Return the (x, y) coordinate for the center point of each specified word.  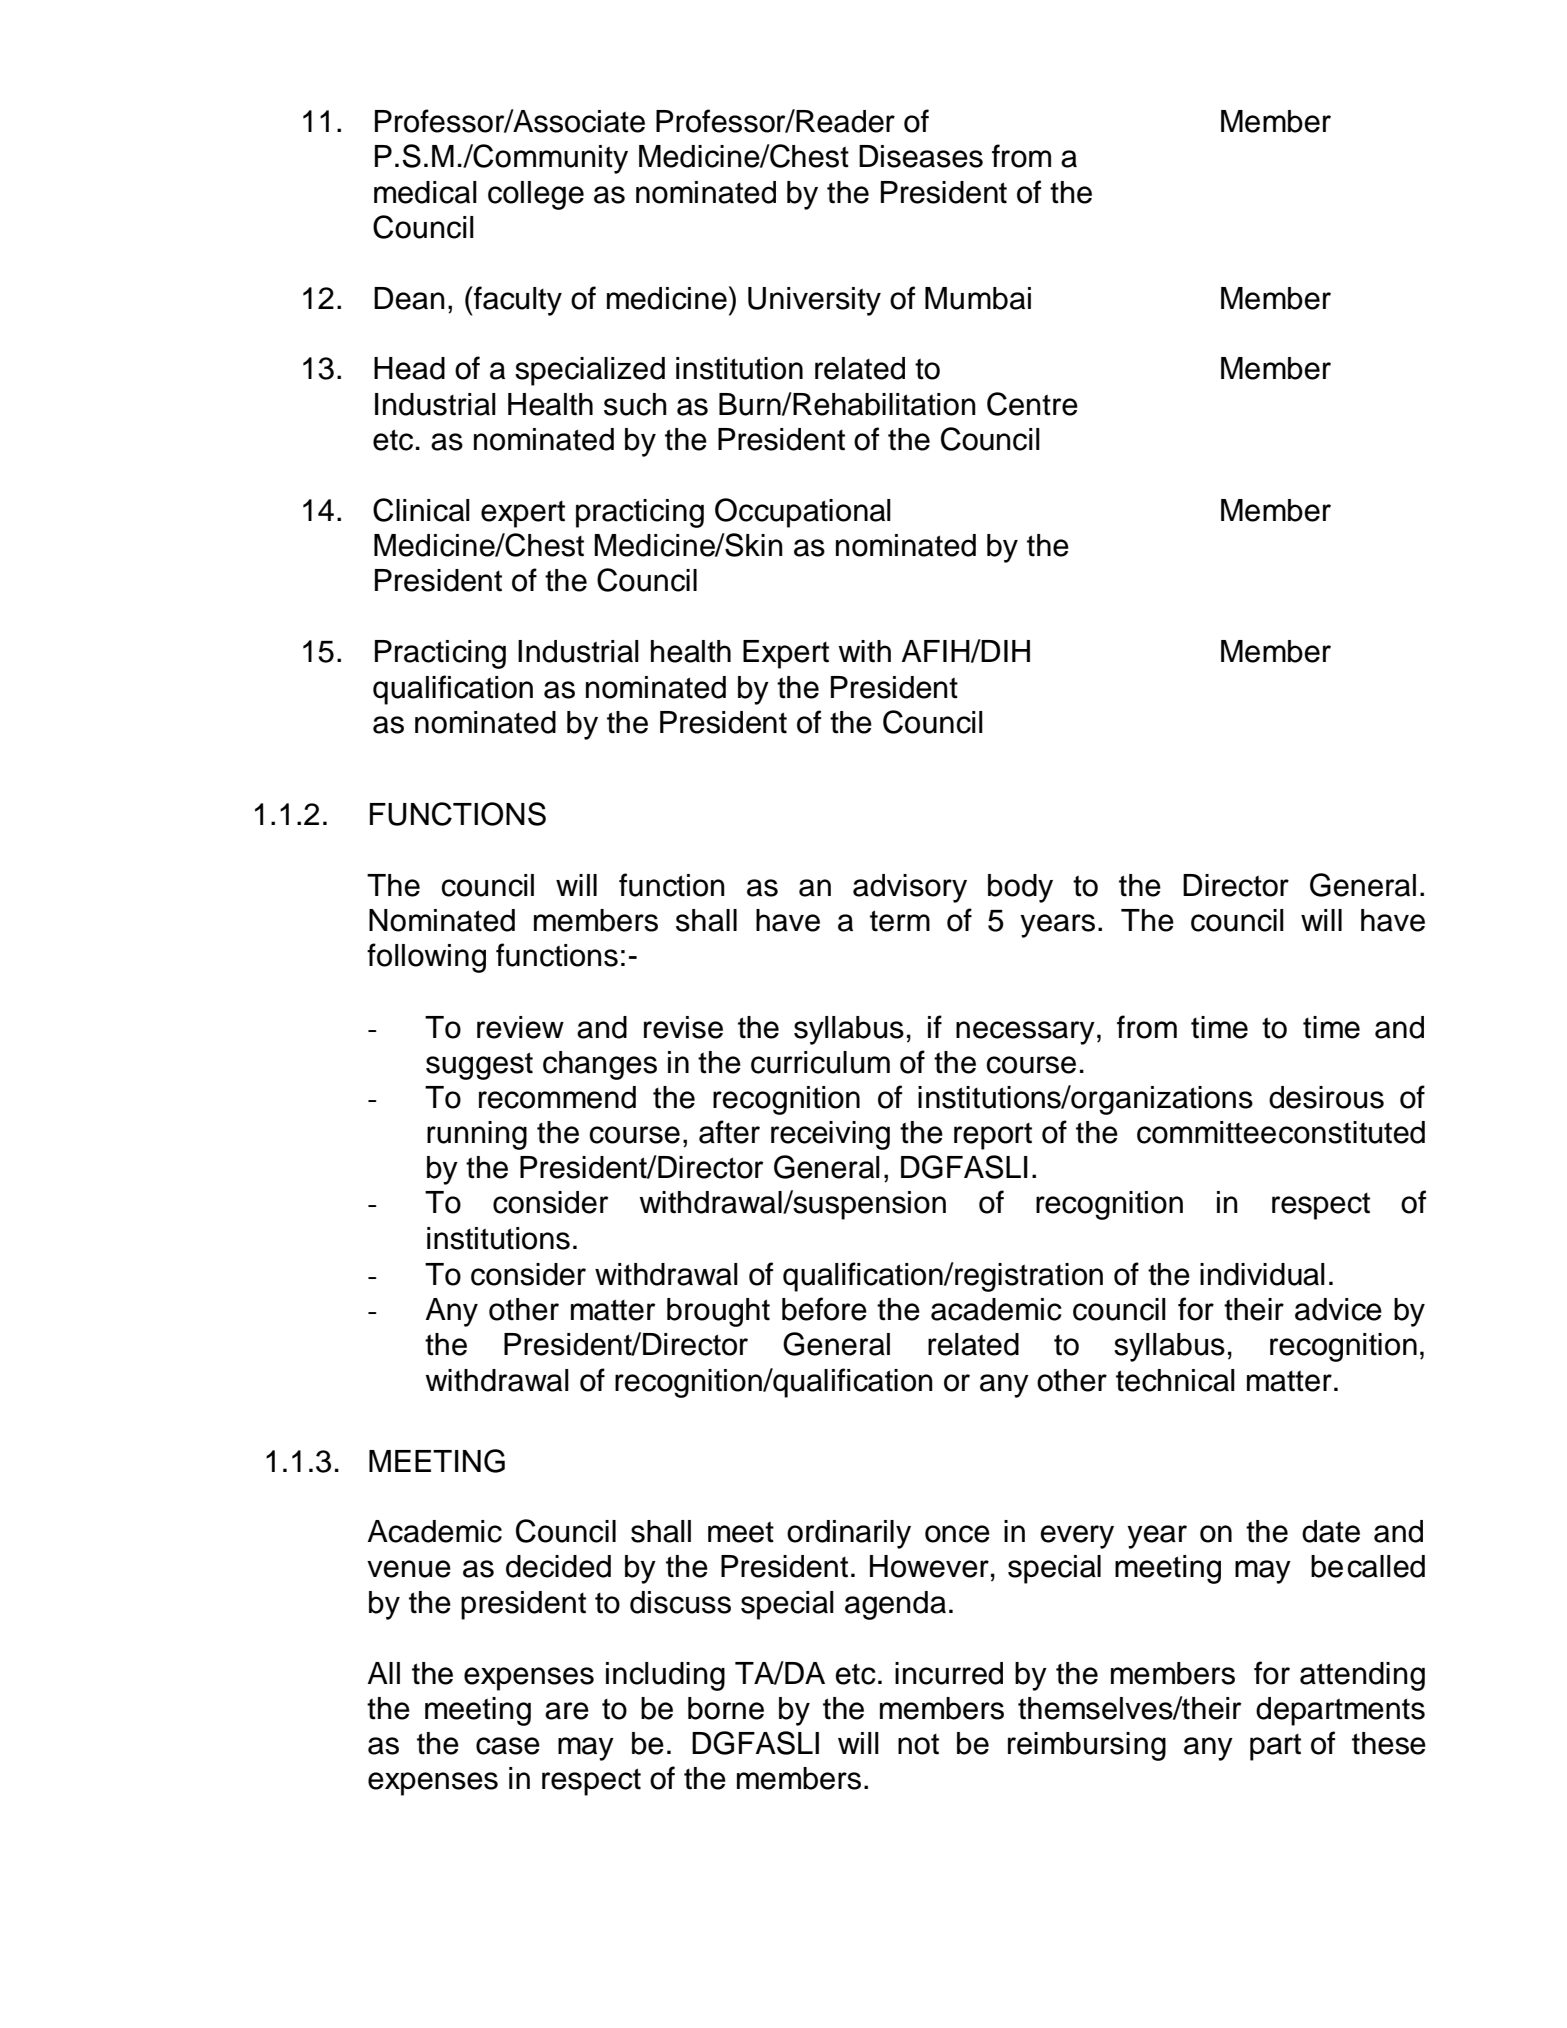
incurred (949, 1673)
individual (1262, 1274)
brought (718, 1312)
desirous (1326, 1097)
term (900, 921)
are (567, 1711)
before (824, 1309)
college (536, 195)
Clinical (421, 510)
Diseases (921, 156)
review (520, 1027)
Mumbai (978, 298)
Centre (1032, 404)
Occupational (803, 513)
